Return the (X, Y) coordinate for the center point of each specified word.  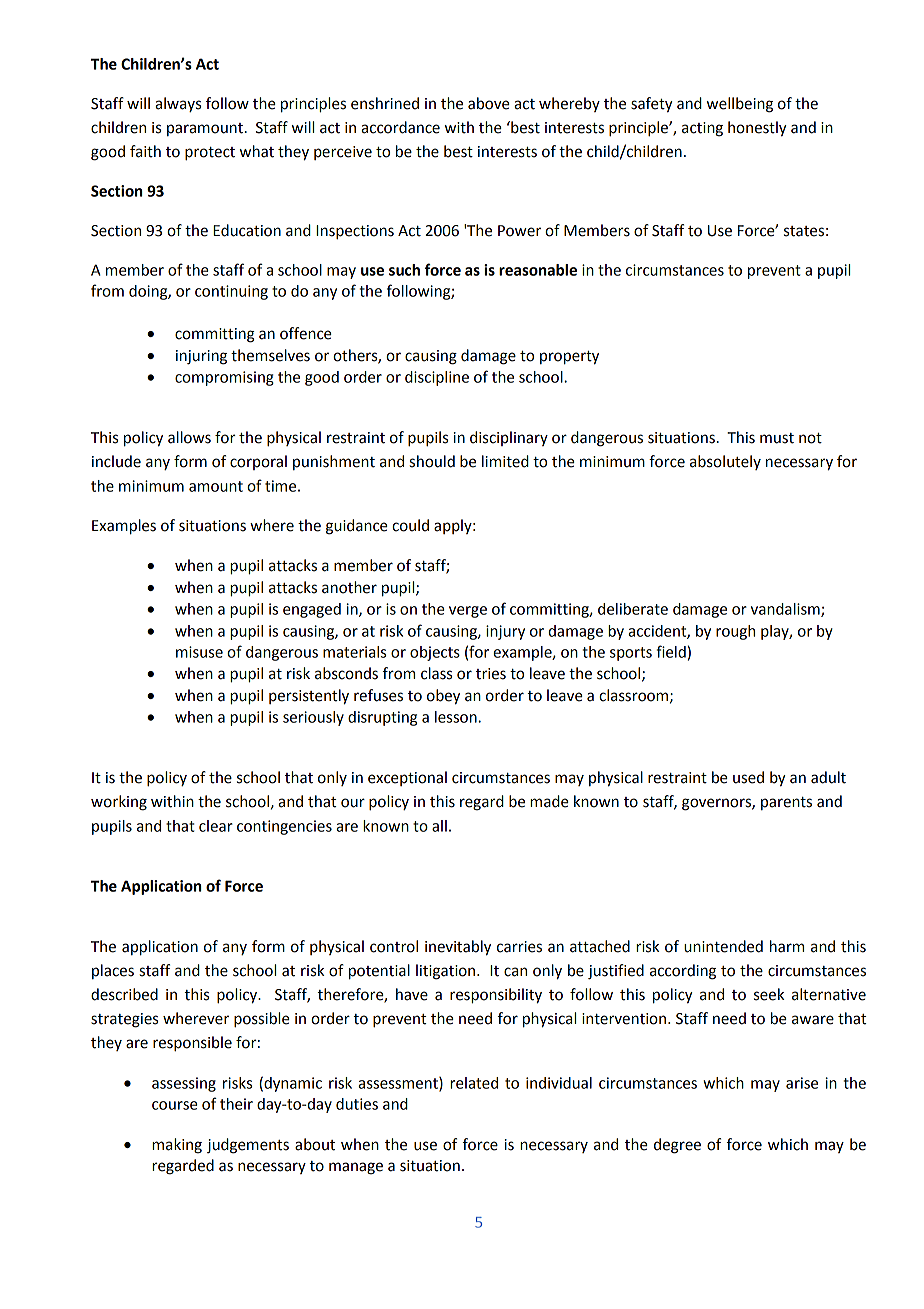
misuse (199, 652)
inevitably (458, 948)
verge (468, 612)
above (489, 103)
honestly (757, 129)
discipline (437, 378)
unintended (723, 946)
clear (216, 826)
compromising (224, 378)
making (177, 1146)
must (777, 438)
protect (210, 154)
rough (735, 632)
